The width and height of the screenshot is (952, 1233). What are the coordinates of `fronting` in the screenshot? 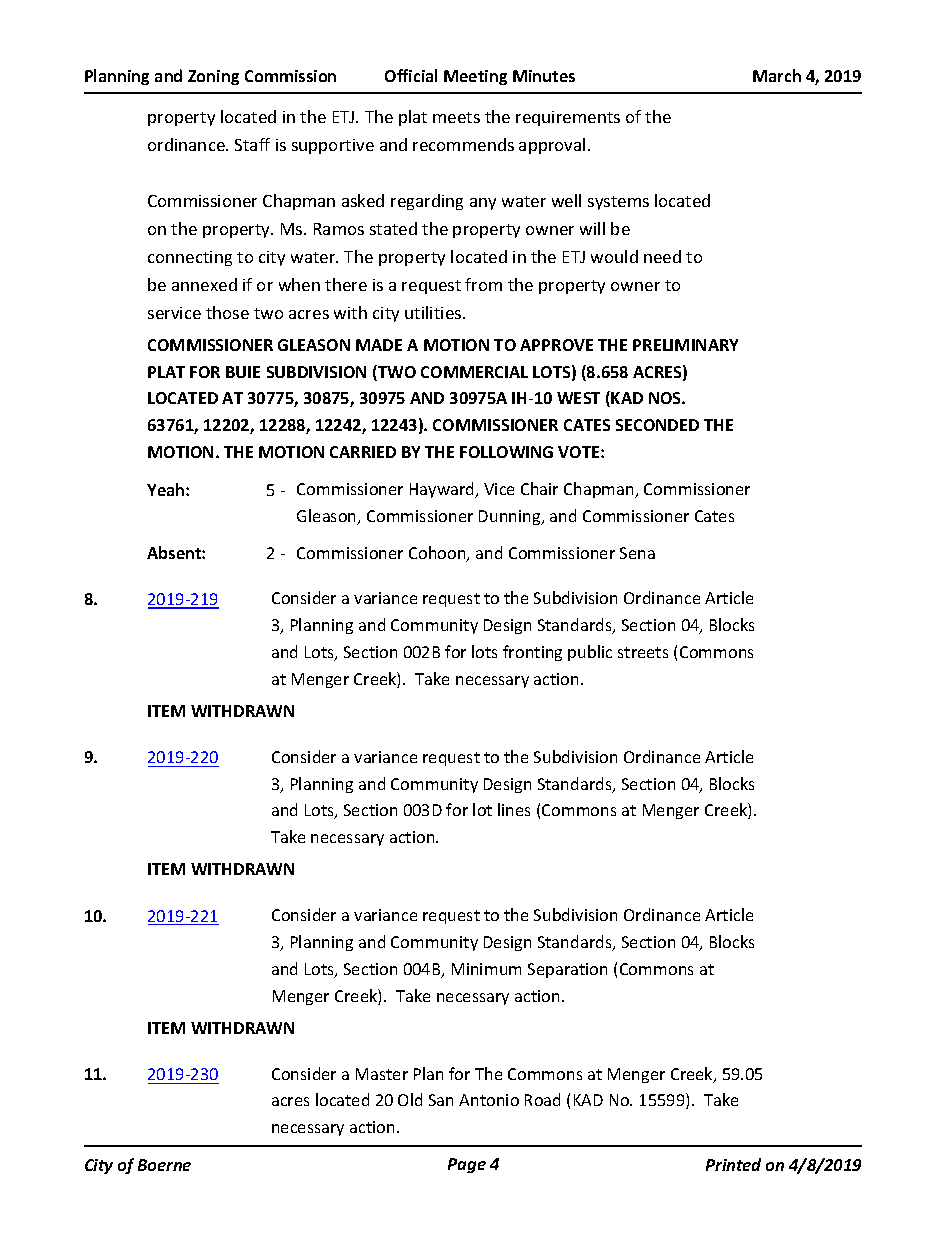 It's located at (532, 653).
